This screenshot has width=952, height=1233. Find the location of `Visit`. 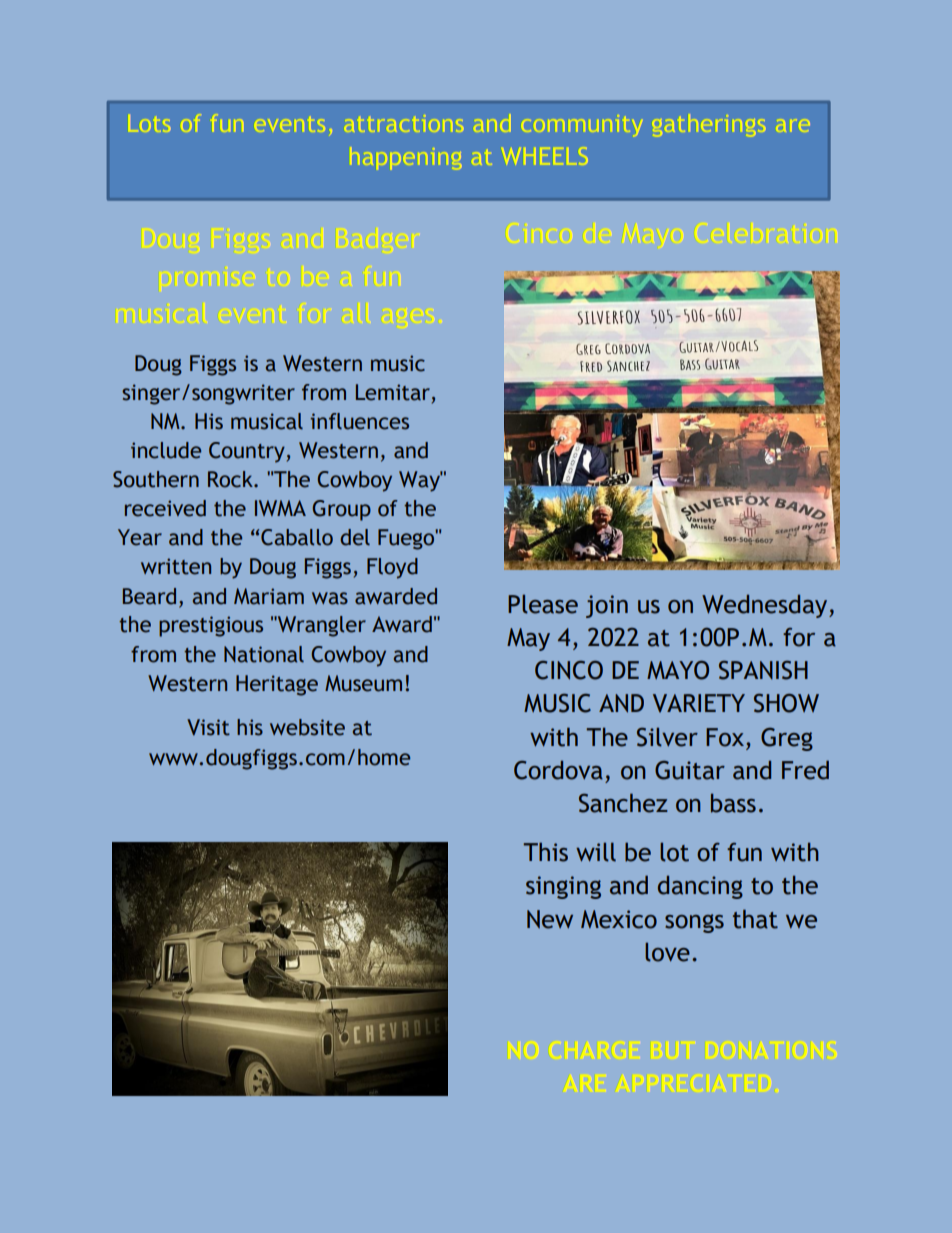

Visit is located at coordinates (208, 727).
